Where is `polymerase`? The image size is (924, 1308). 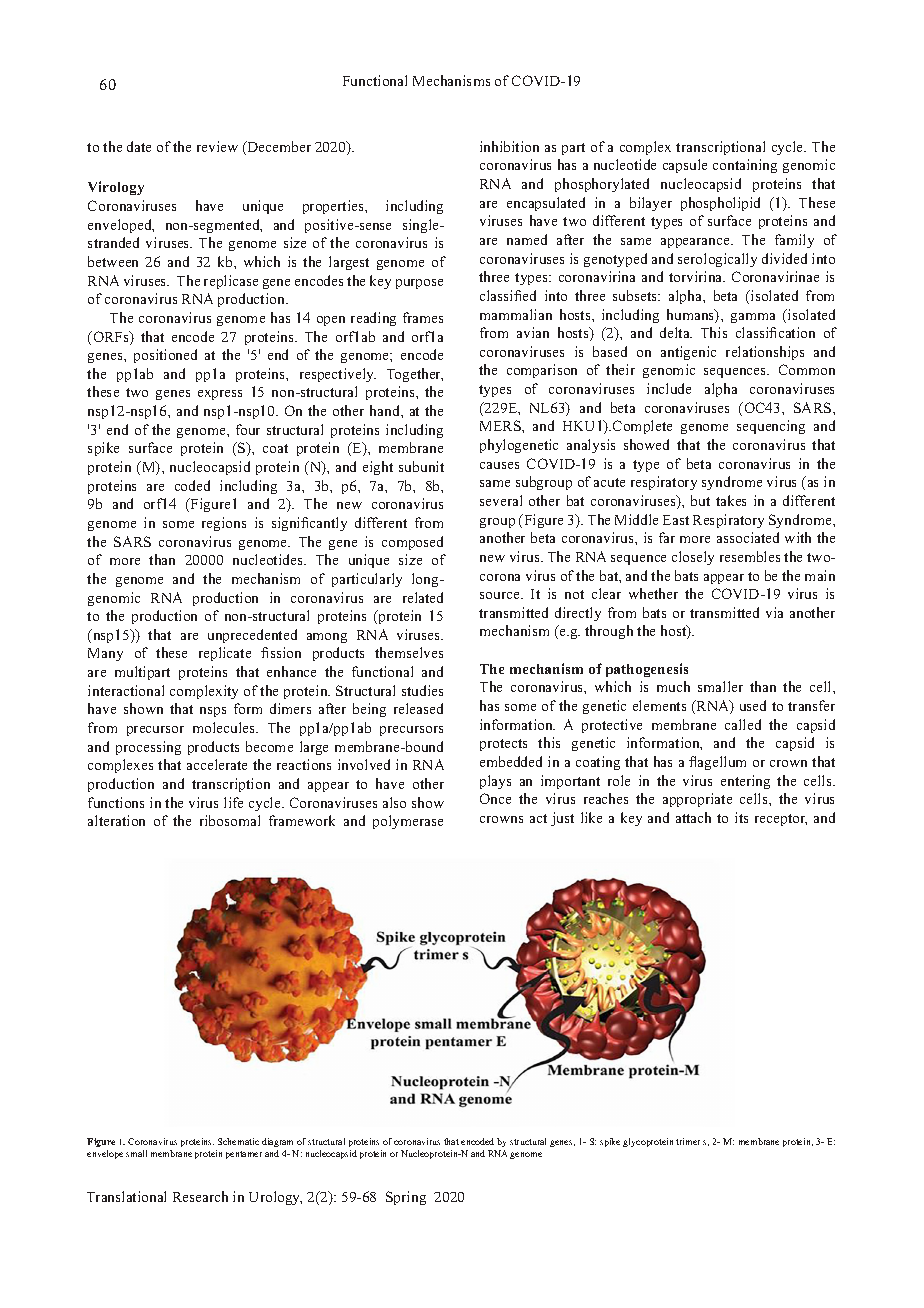
polymerase is located at coordinates (408, 822).
